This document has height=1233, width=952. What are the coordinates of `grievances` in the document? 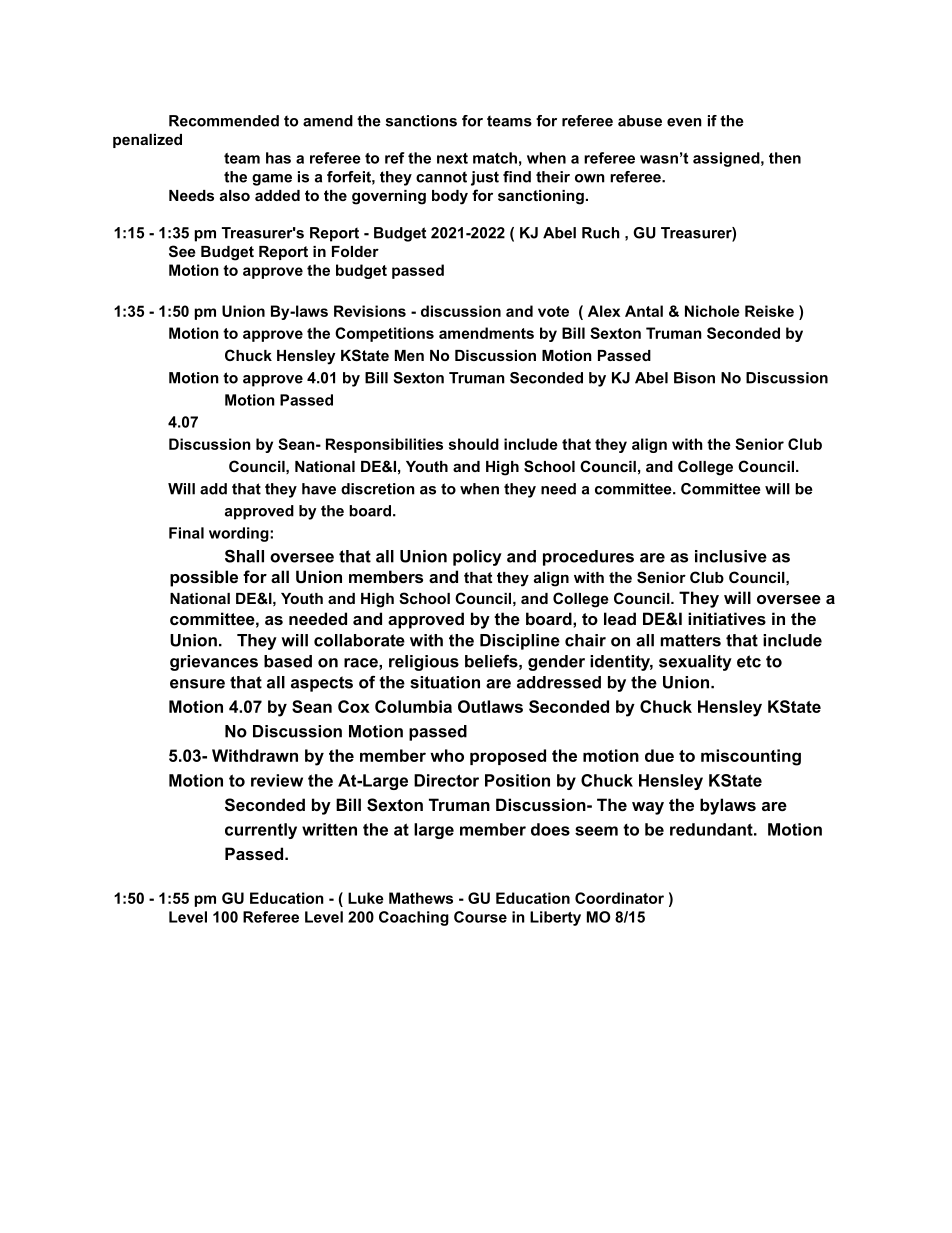 It's located at (214, 663).
